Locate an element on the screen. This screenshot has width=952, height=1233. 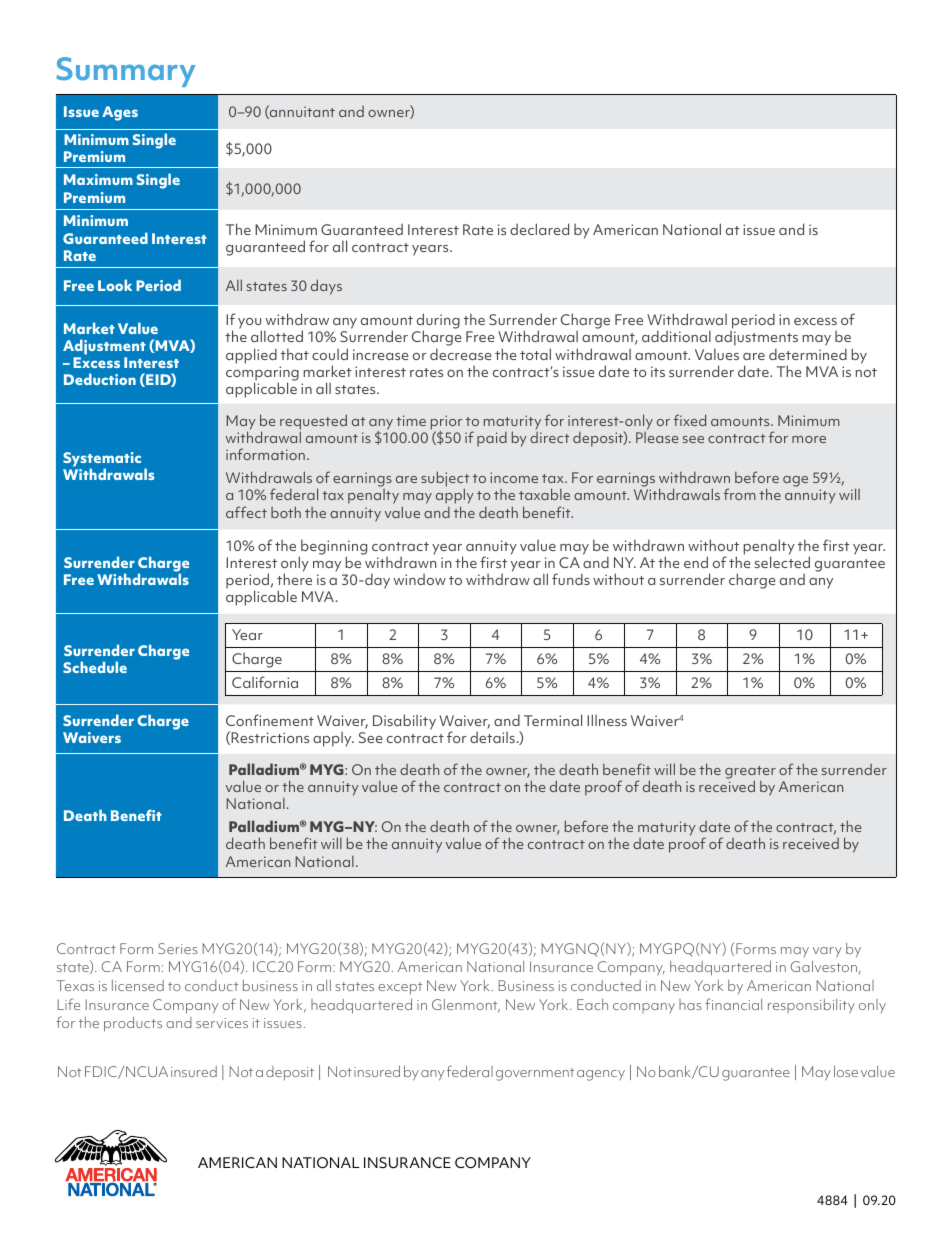
selected is located at coordinates (782, 562).
